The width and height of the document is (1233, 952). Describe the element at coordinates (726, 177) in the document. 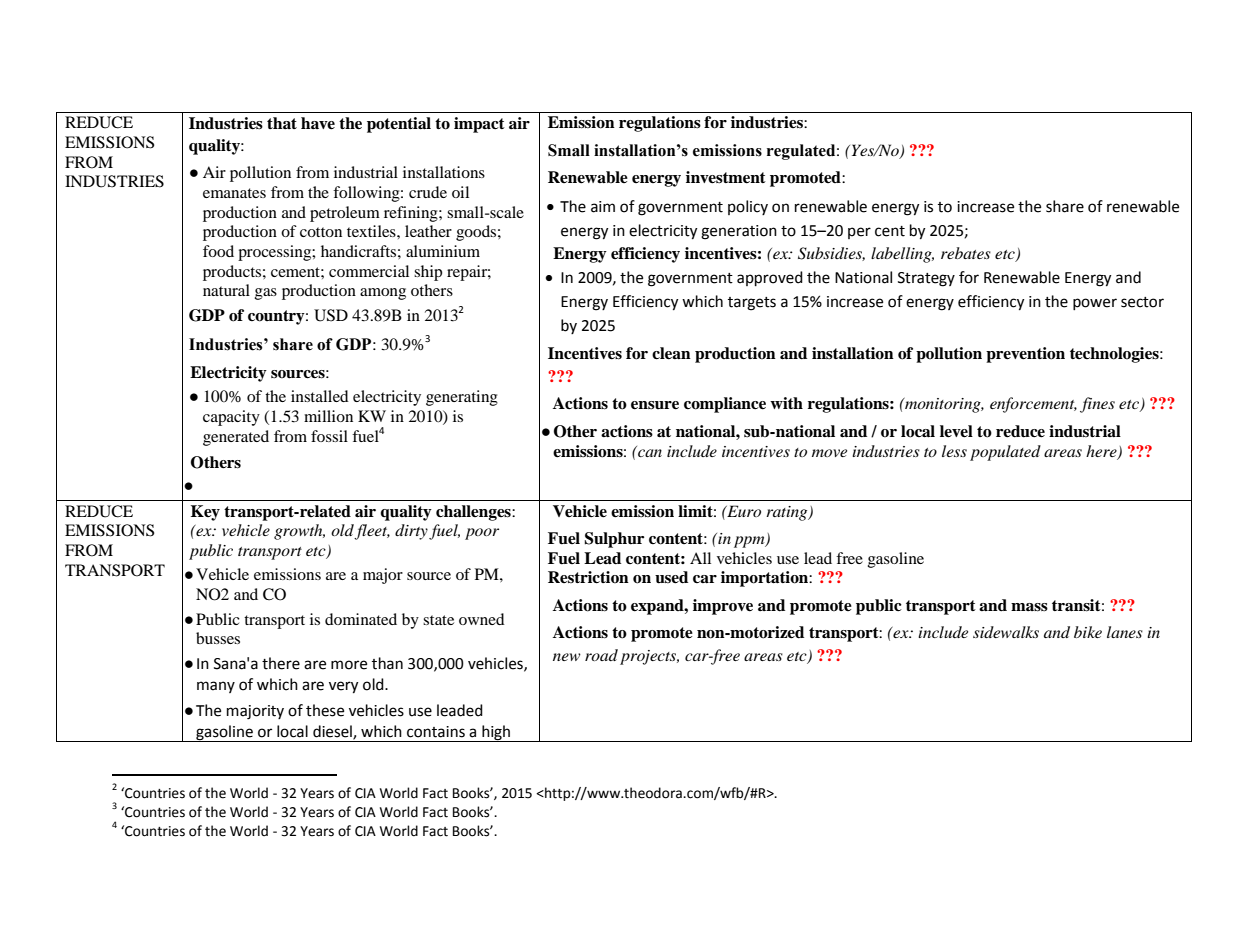

I see `investment` at that location.
